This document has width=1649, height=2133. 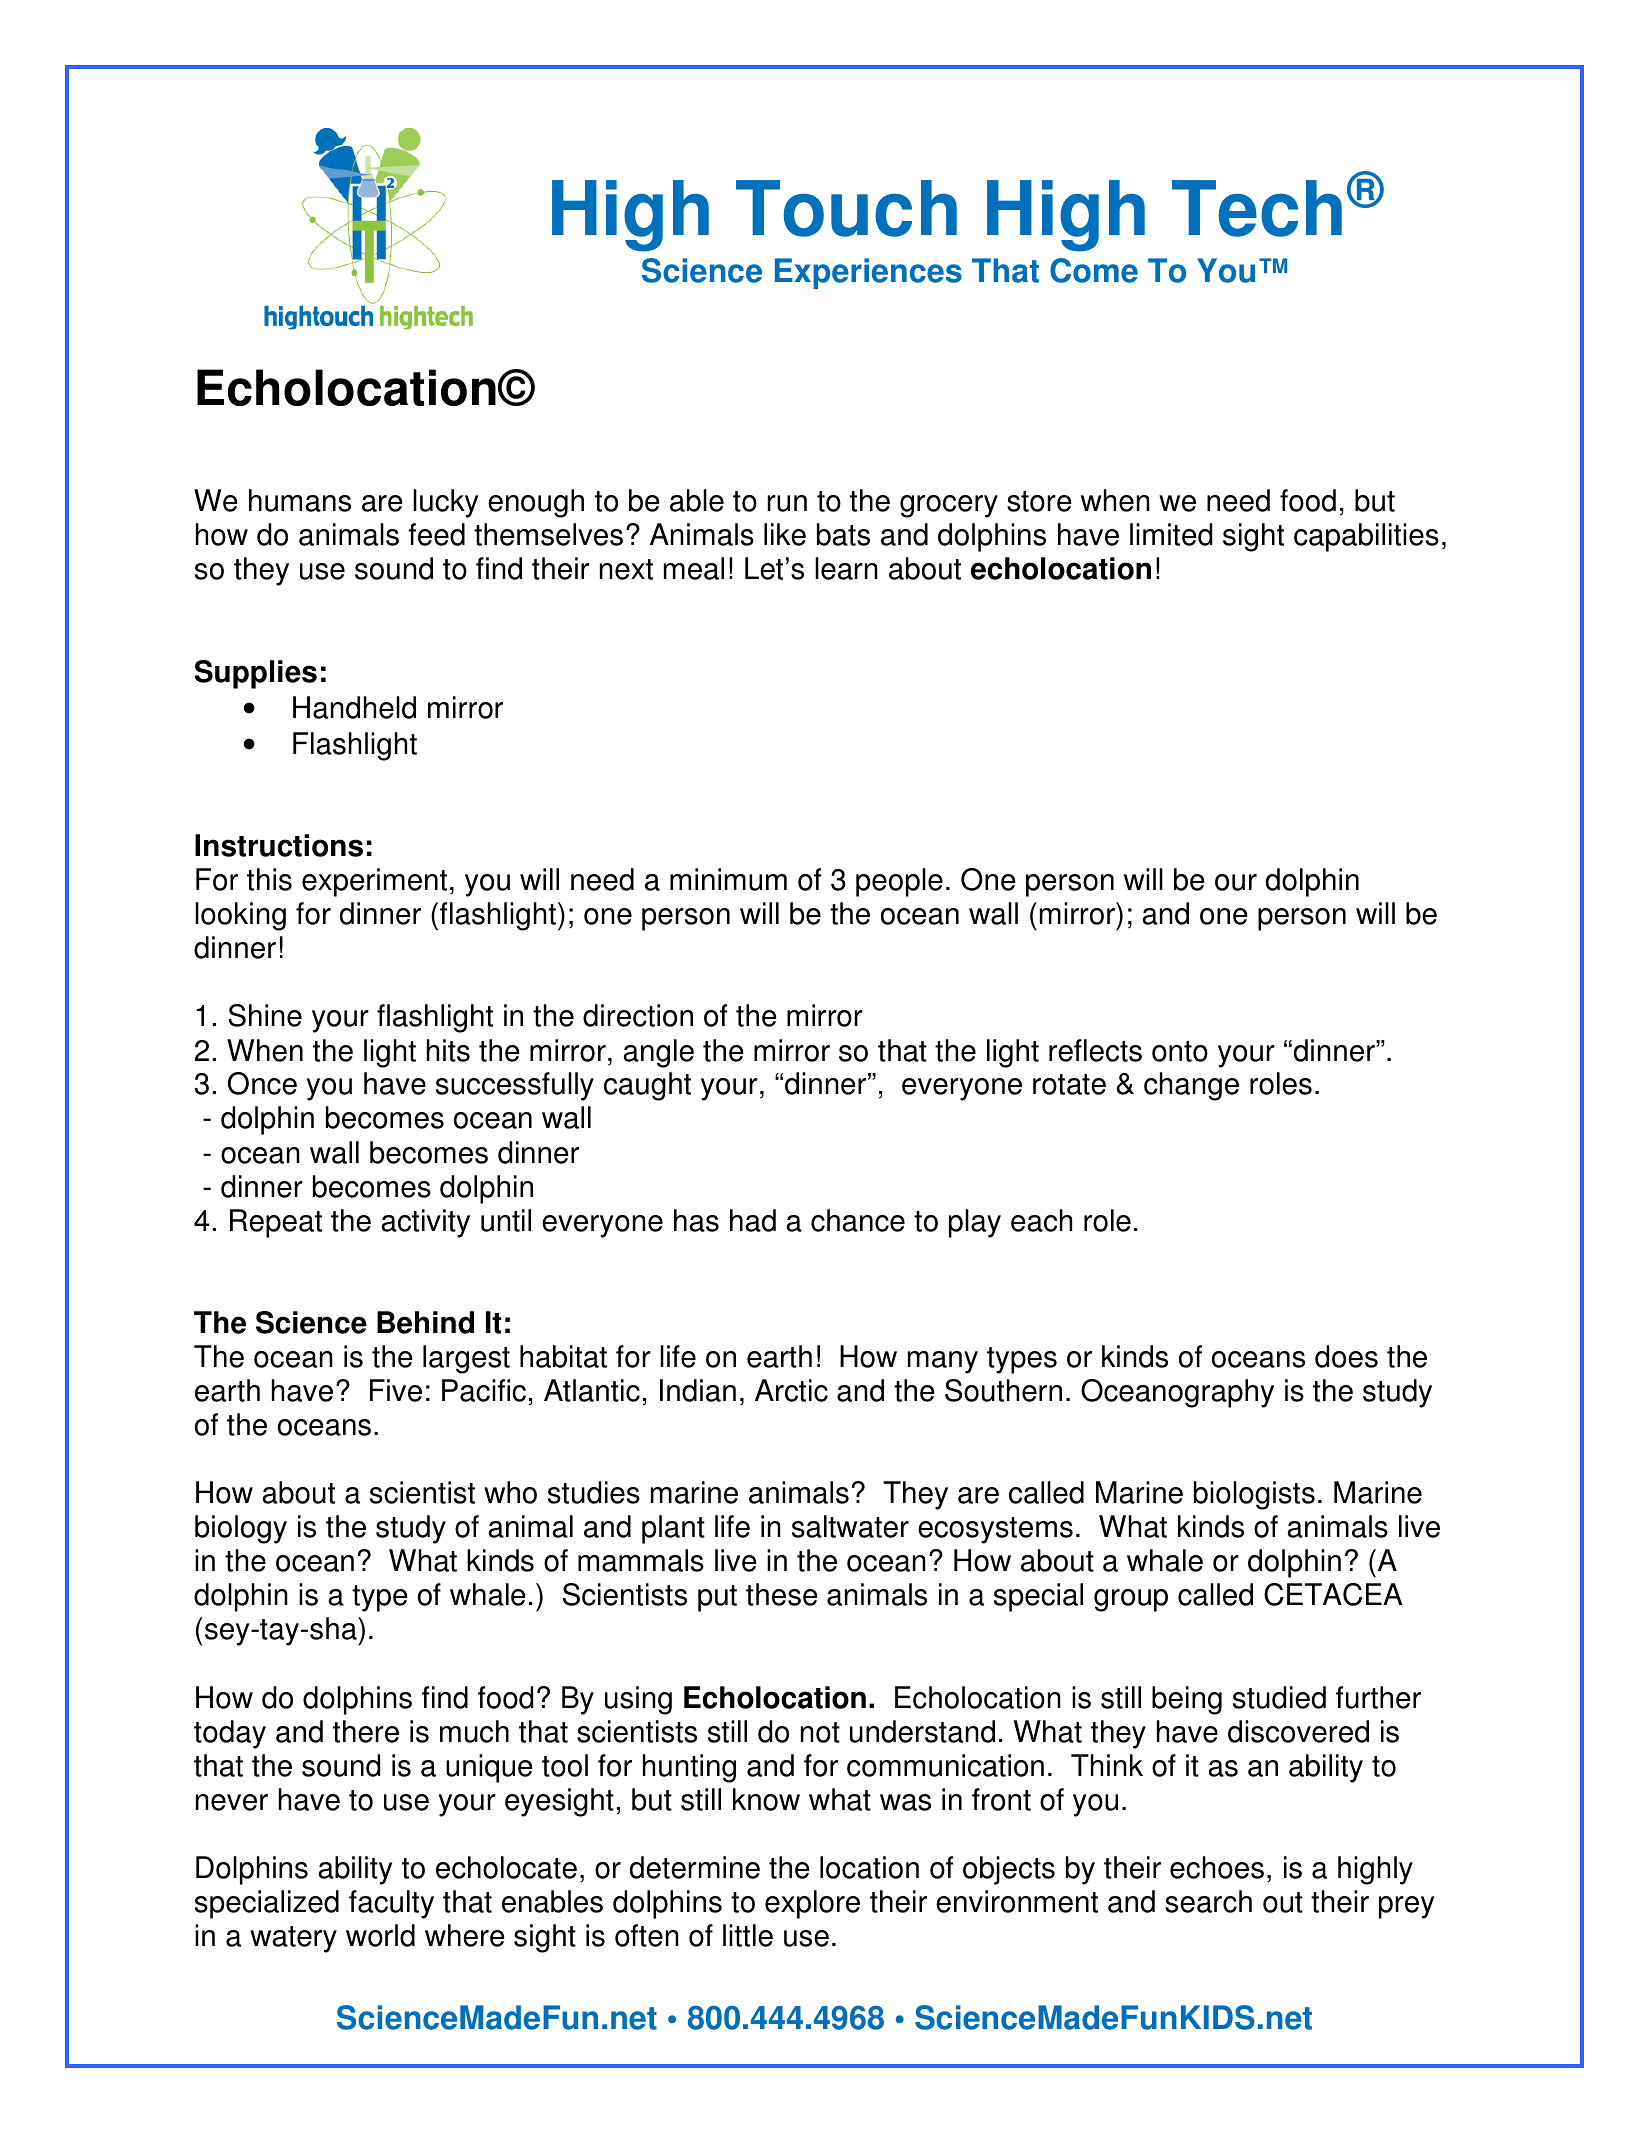 I want to click on explore, so click(x=812, y=1904).
